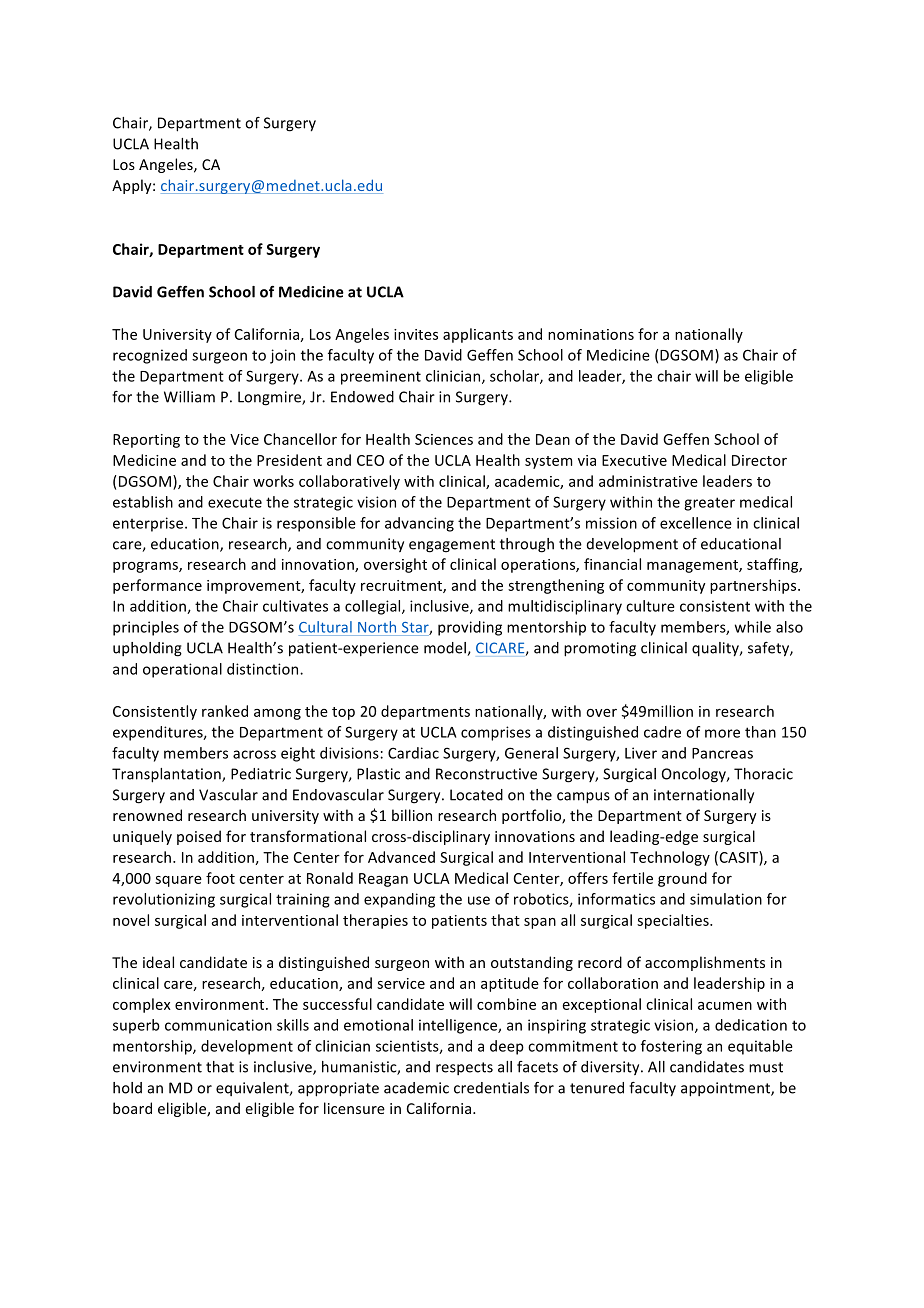 The width and height of the page is (924, 1308). What do you see at coordinates (591, 334) in the page?
I see `nominations` at bounding box center [591, 334].
